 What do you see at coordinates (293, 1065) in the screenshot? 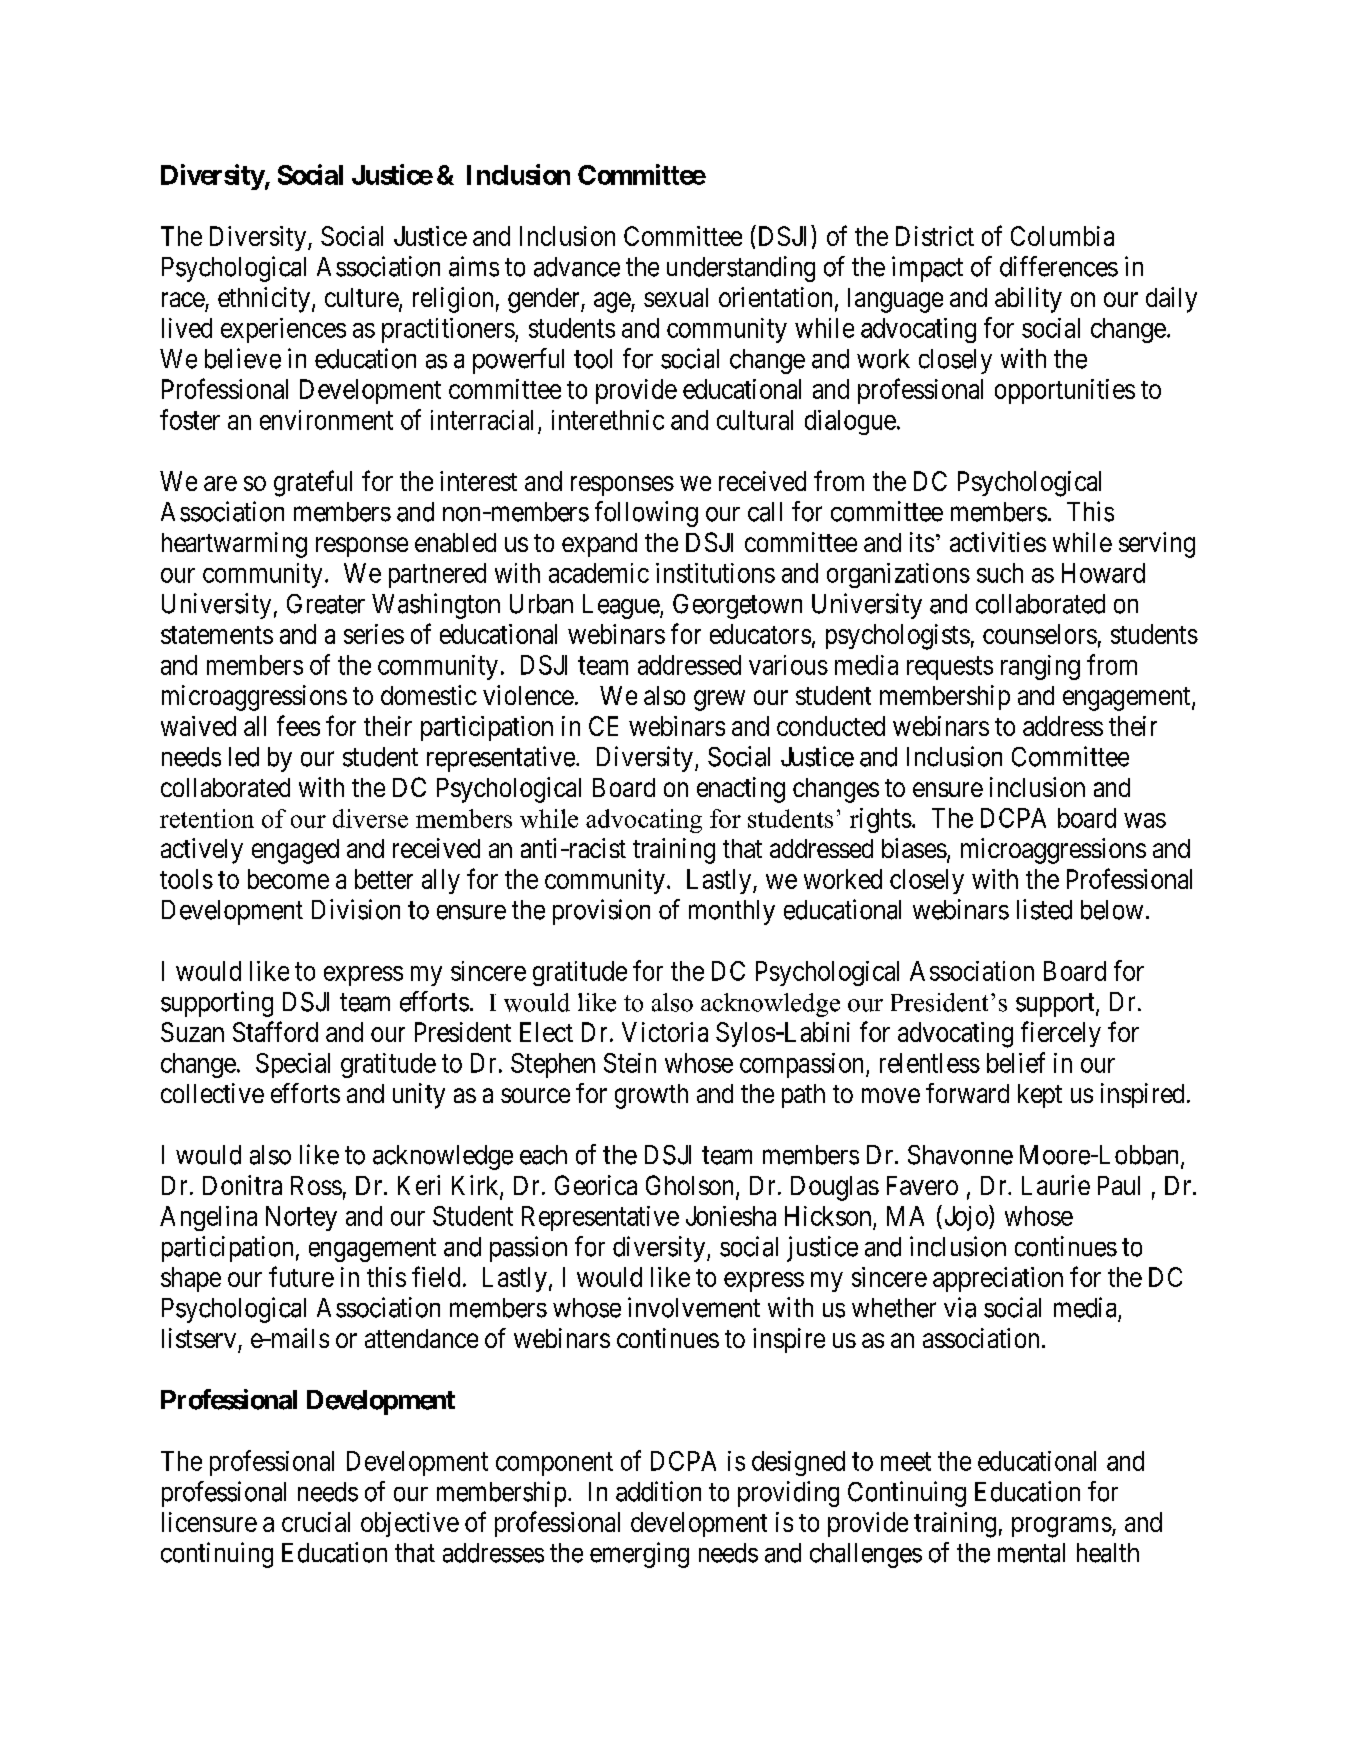
I see `Special` at bounding box center [293, 1065].
